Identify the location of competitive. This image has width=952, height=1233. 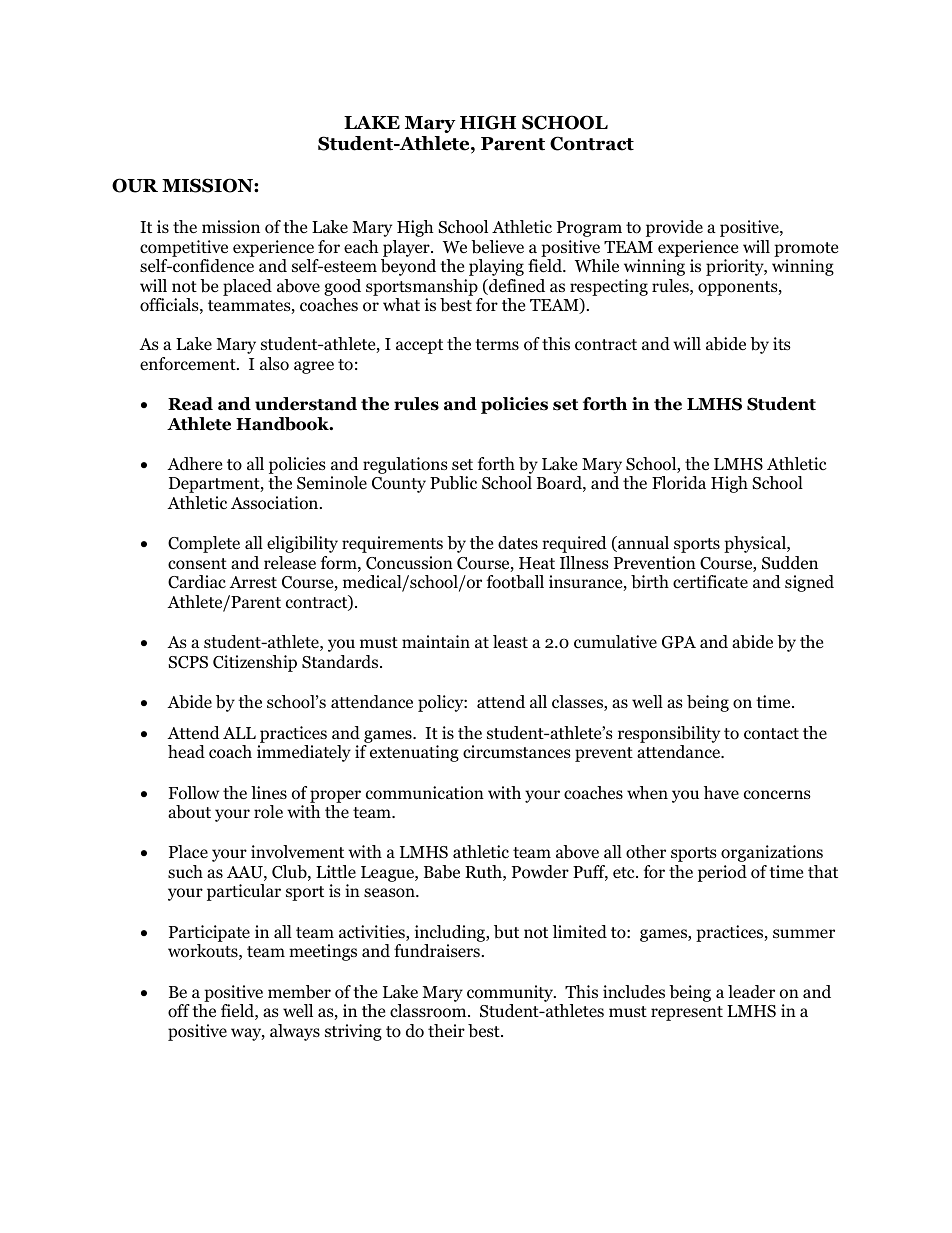
(184, 248).
